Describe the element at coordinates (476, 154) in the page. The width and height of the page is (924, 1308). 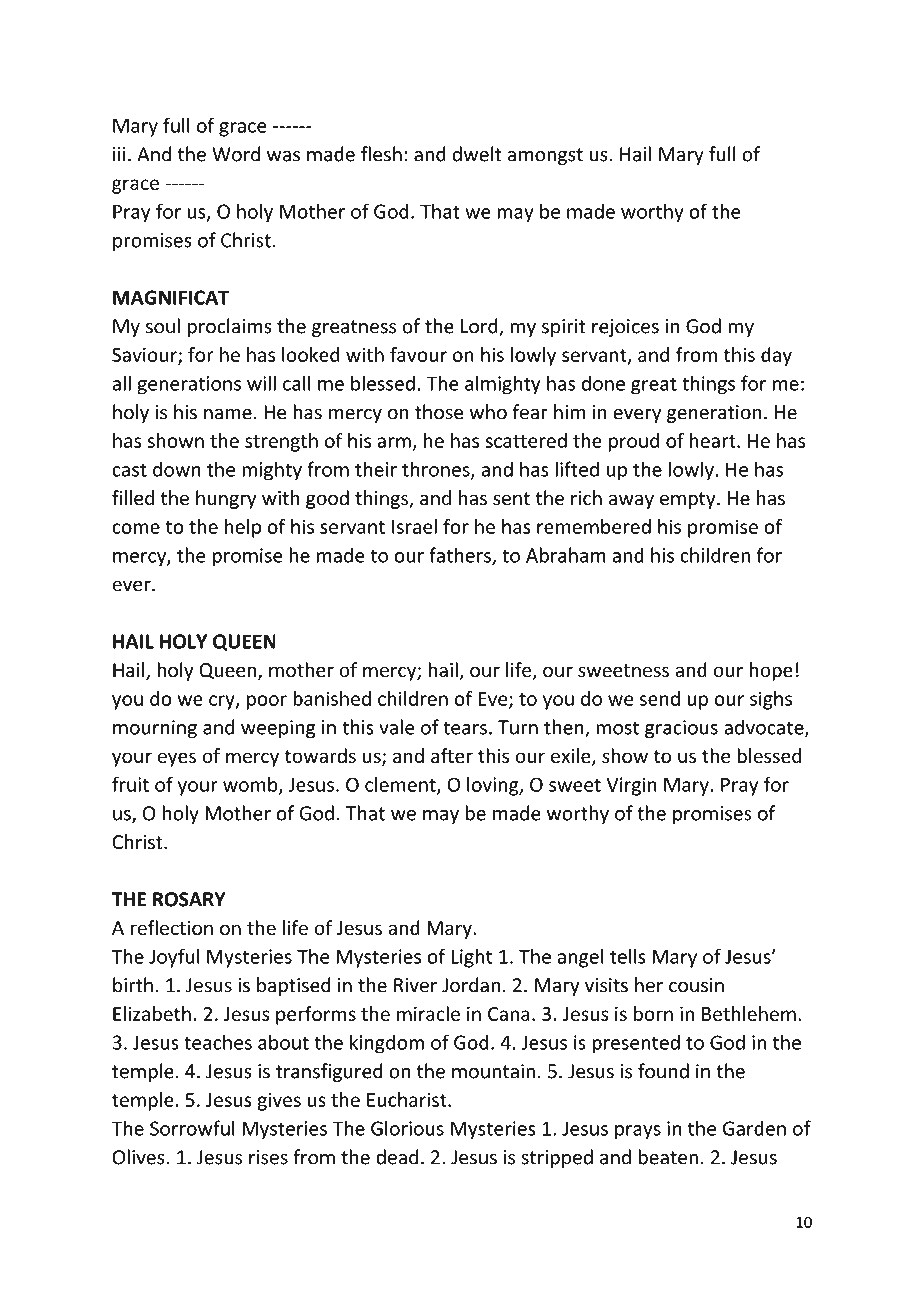
I see `dwelt` at that location.
